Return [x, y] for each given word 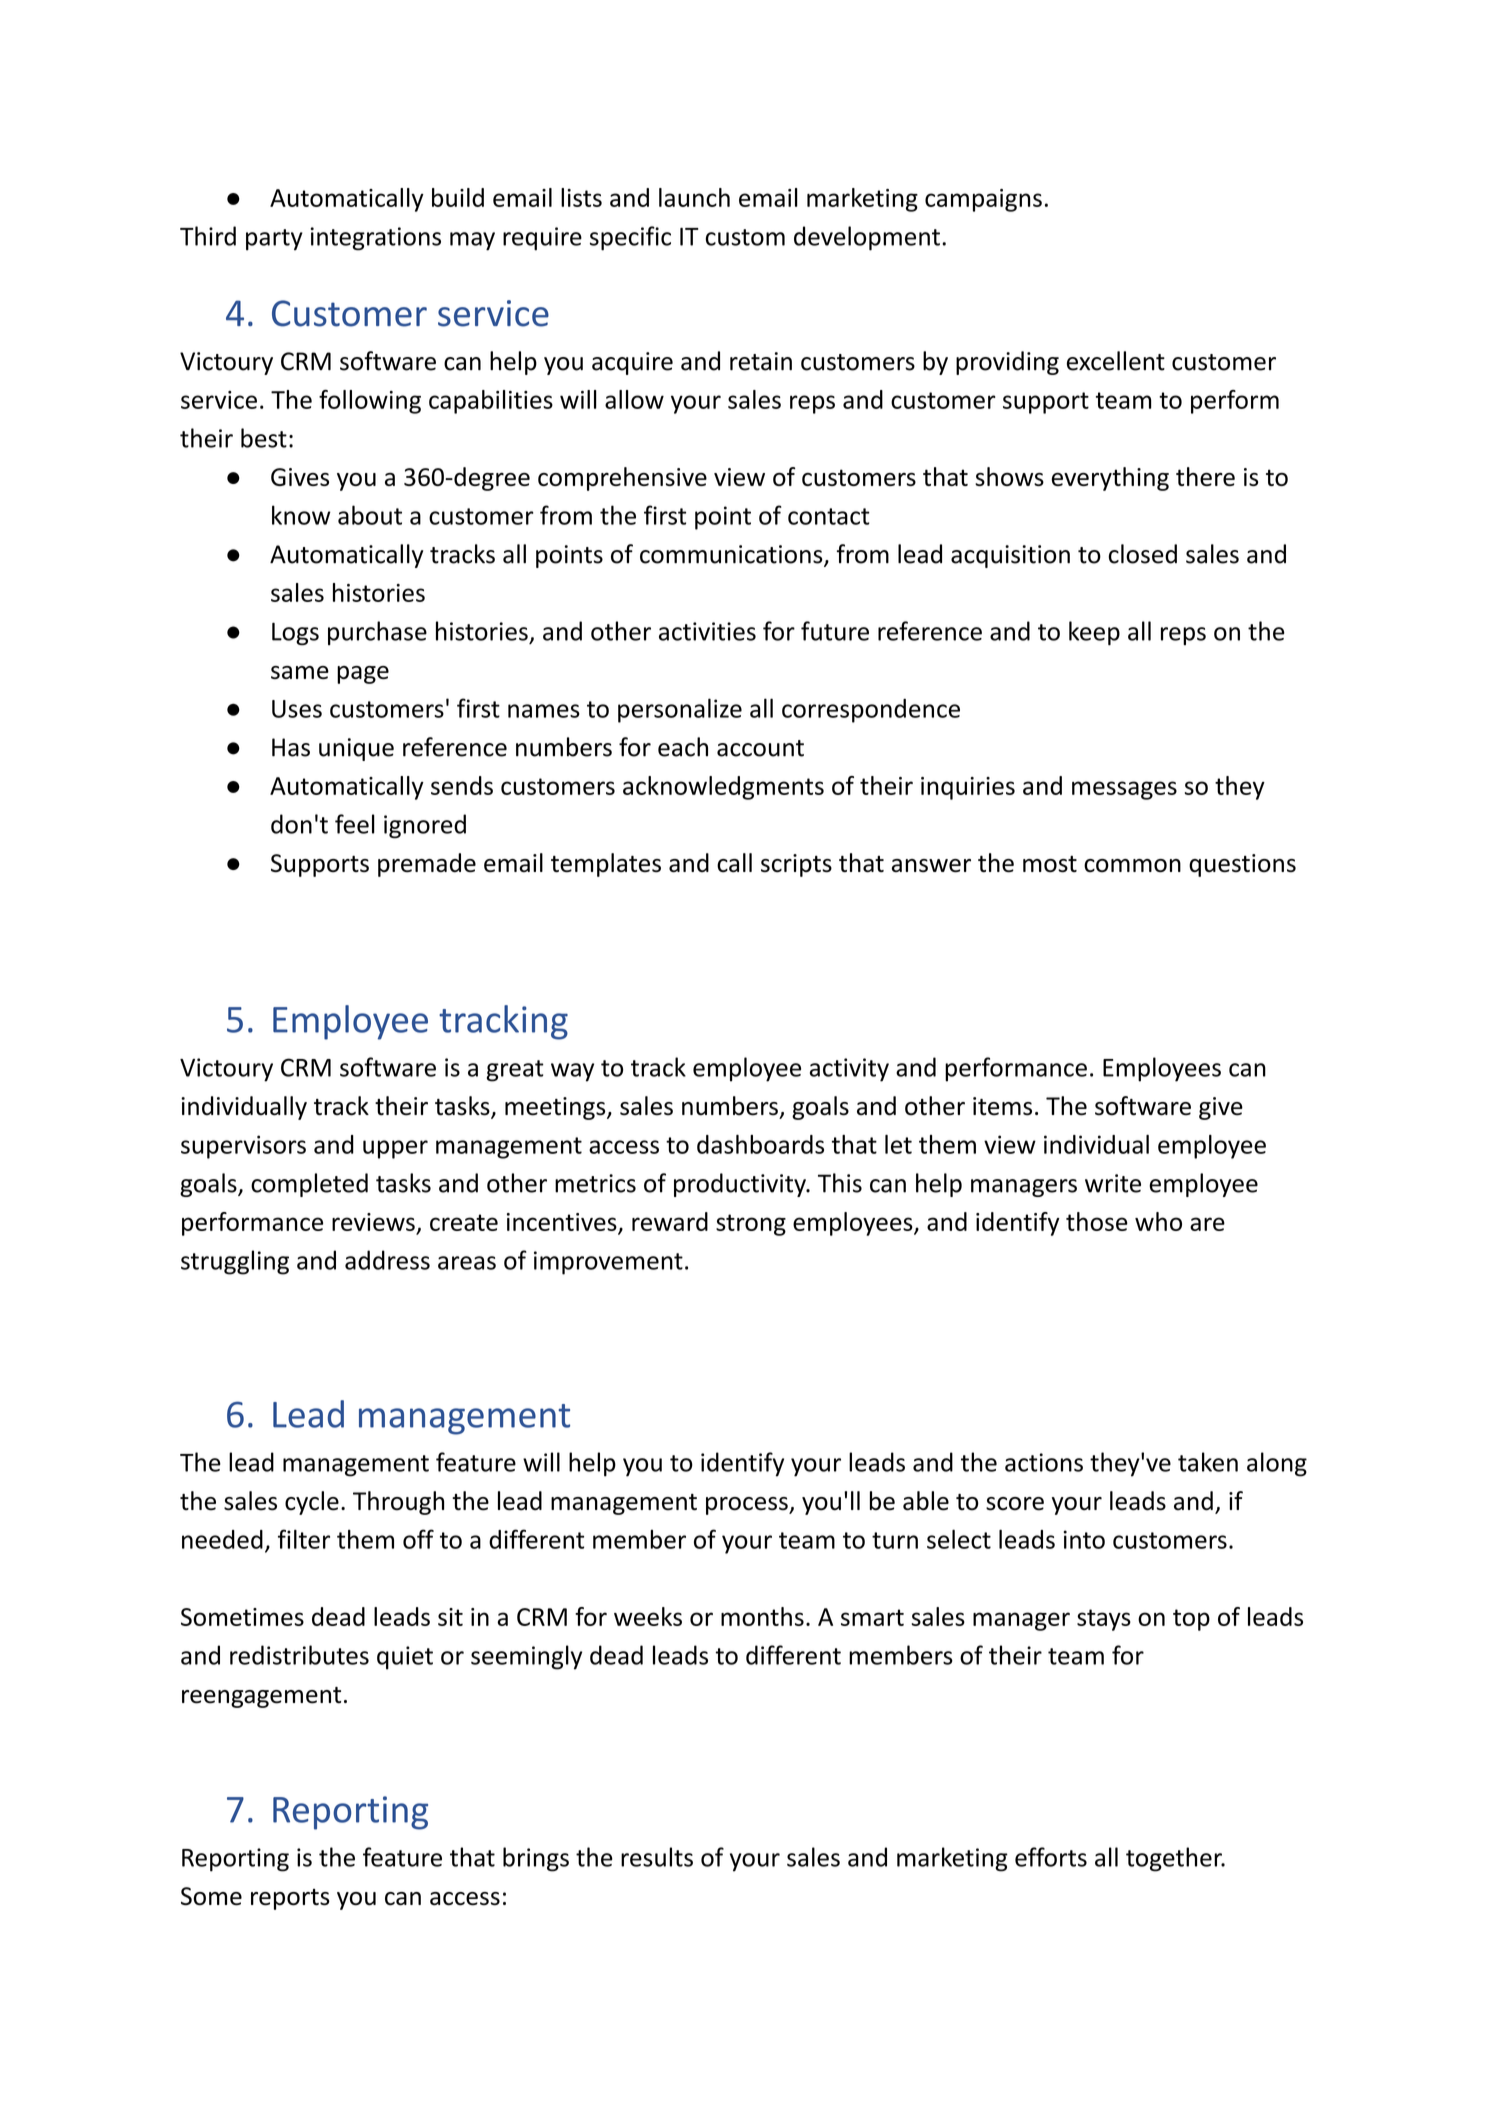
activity [849, 1070]
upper [395, 1149]
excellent [1116, 361]
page [363, 675]
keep [1094, 633]
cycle [312, 1503]
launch [694, 197]
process [748, 1506]
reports [290, 1899]
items [1002, 1106]
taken [1208, 1462]
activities [707, 631]
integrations [376, 239]
